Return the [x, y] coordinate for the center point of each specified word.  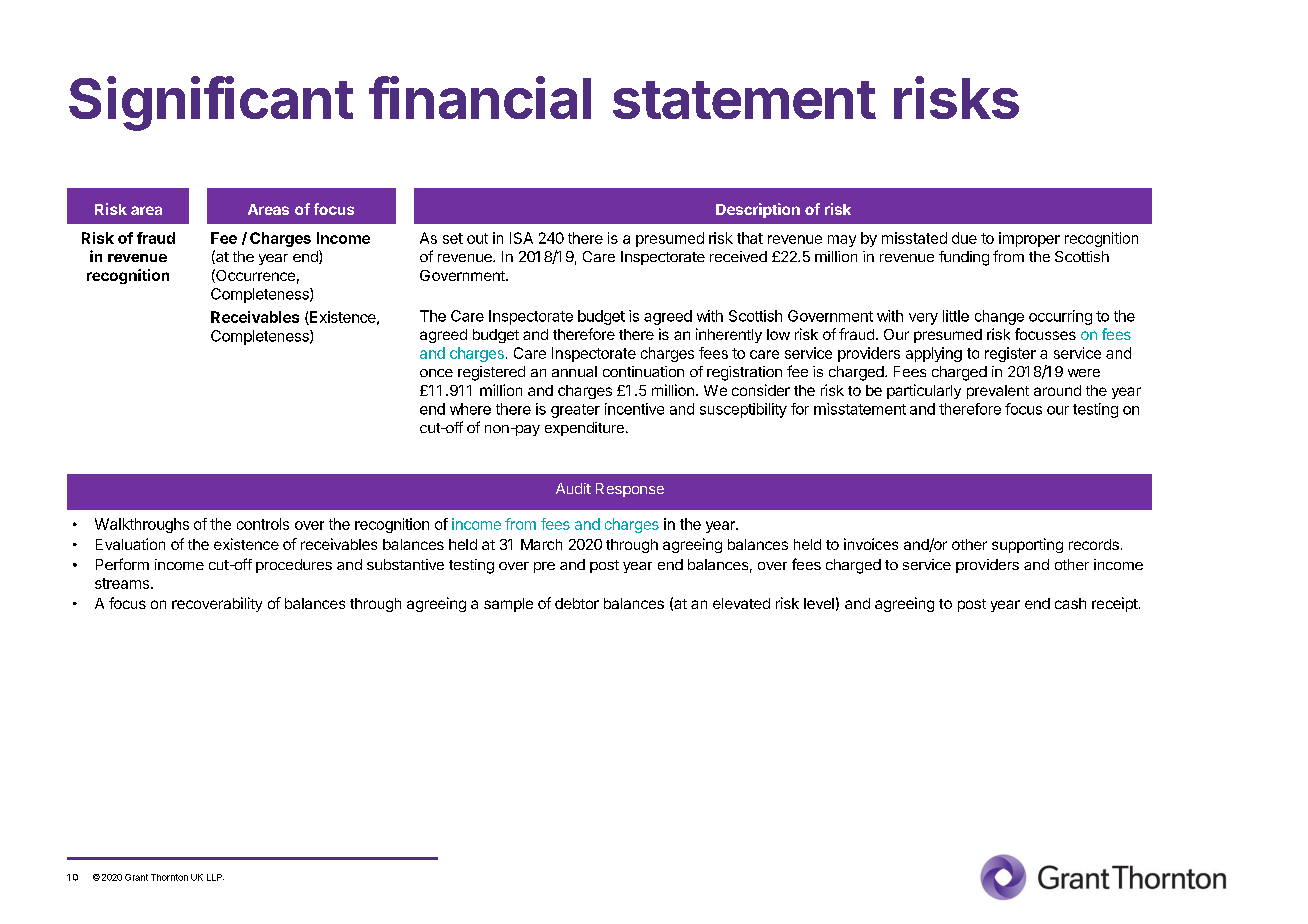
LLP [215, 877]
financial [480, 97]
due [964, 238]
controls [263, 524]
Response [630, 490]
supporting [1027, 545]
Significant [211, 103]
